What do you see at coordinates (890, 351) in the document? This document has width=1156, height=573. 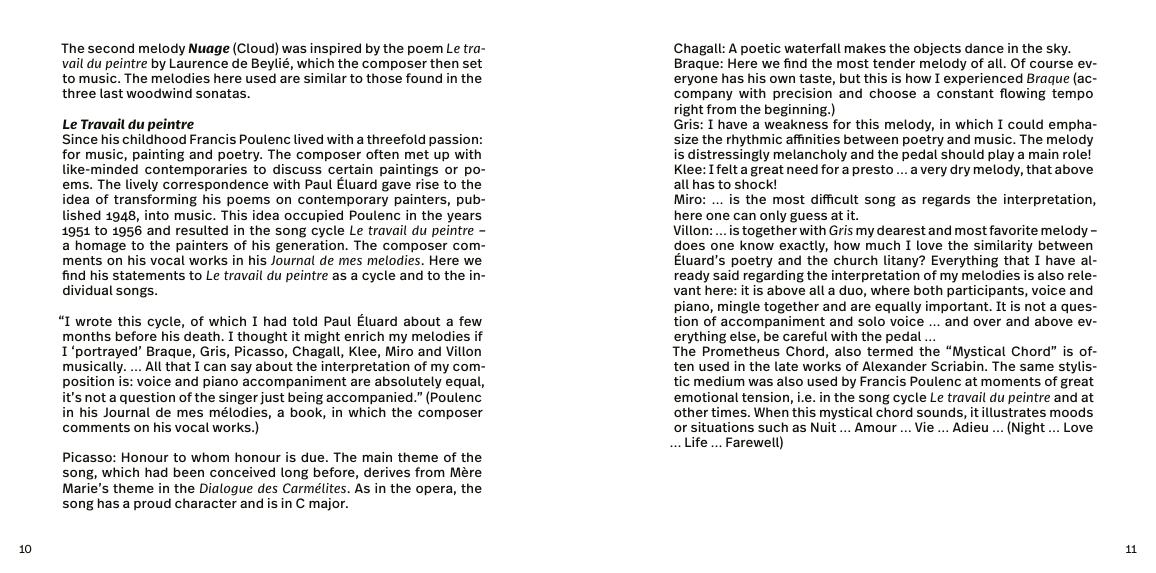 I see `termed` at bounding box center [890, 351].
